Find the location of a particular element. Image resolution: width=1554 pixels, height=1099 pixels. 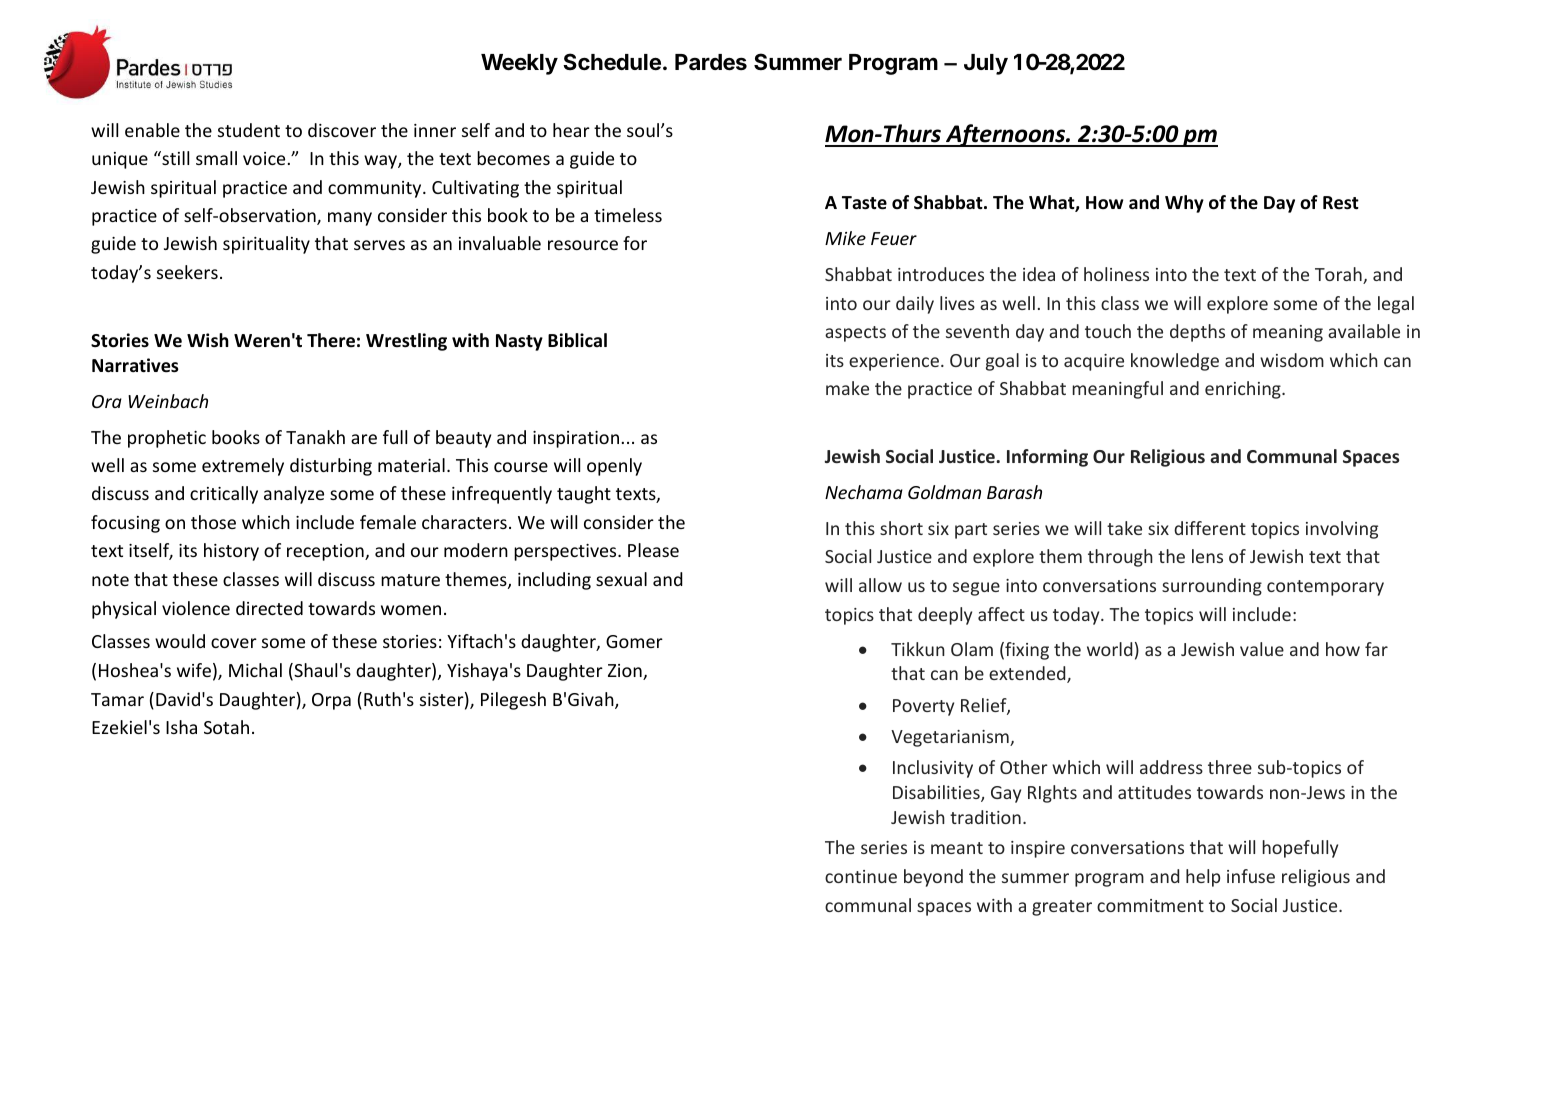

allow is located at coordinates (880, 585).
